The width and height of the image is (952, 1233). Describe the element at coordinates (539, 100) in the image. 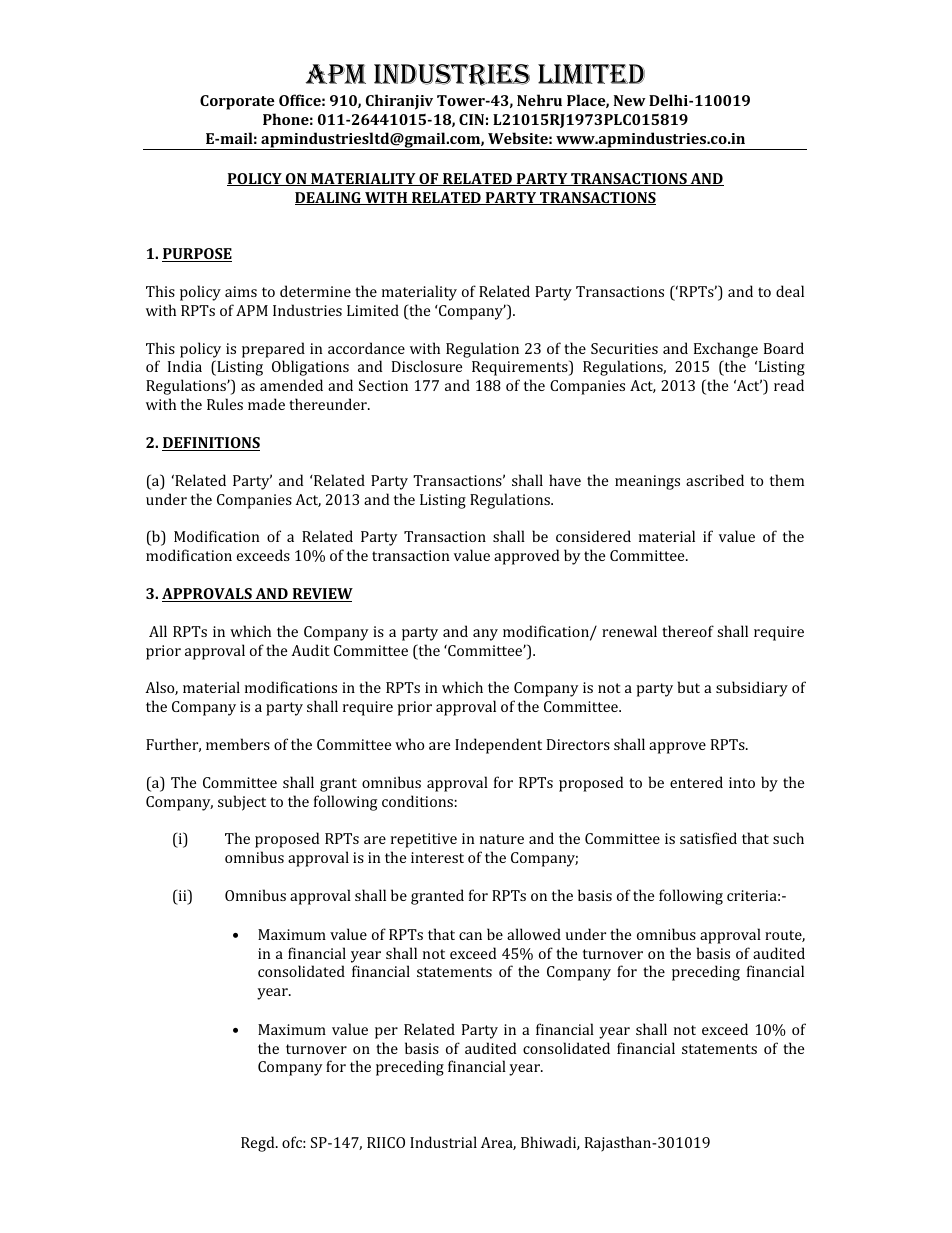

I see `Nehru` at that location.
